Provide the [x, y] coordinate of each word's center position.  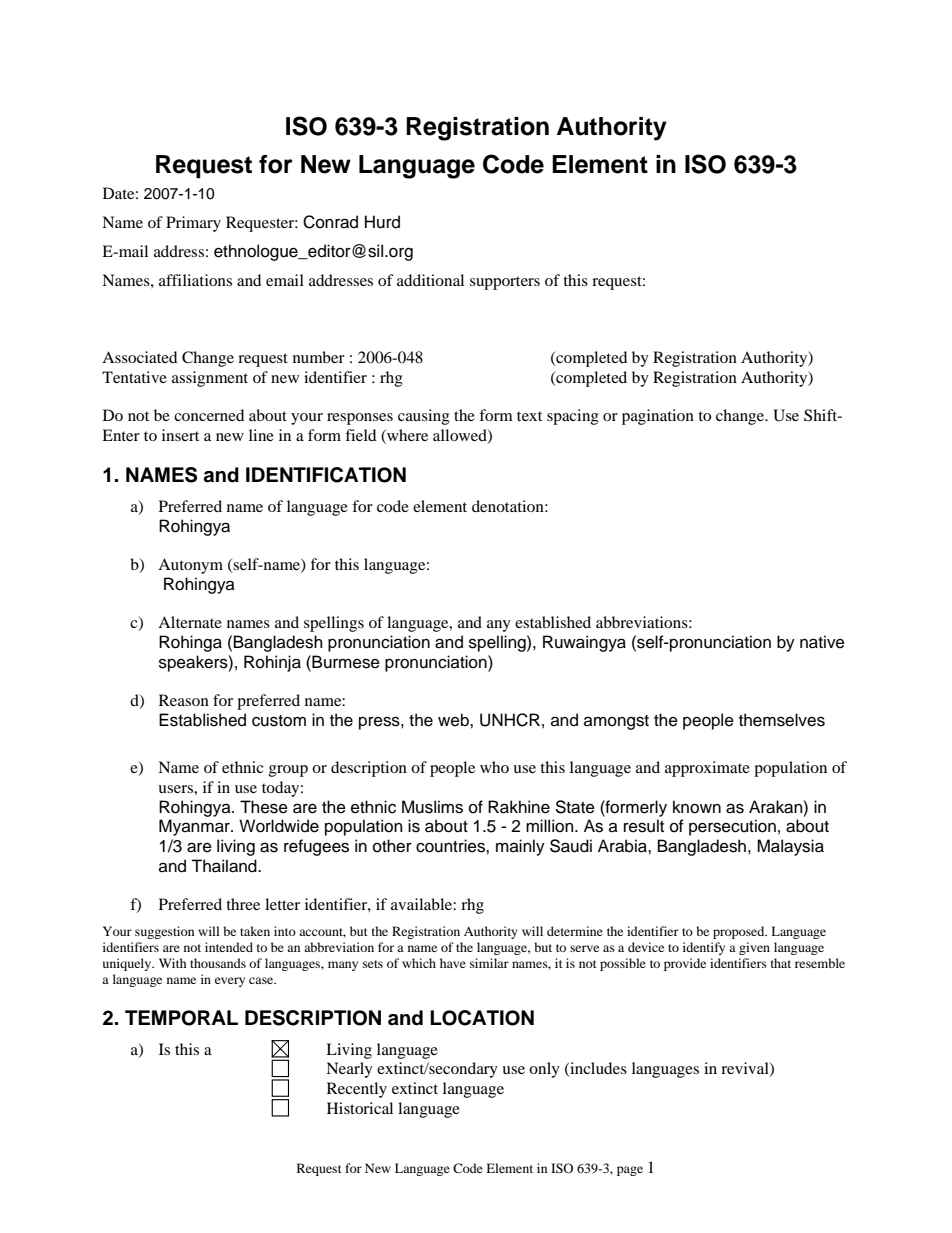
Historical [360, 1108]
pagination [658, 417]
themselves [782, 720]
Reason [184, 700]
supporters [505, 283]
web [454, 720]
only [544, 1070]
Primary [193, 224]
